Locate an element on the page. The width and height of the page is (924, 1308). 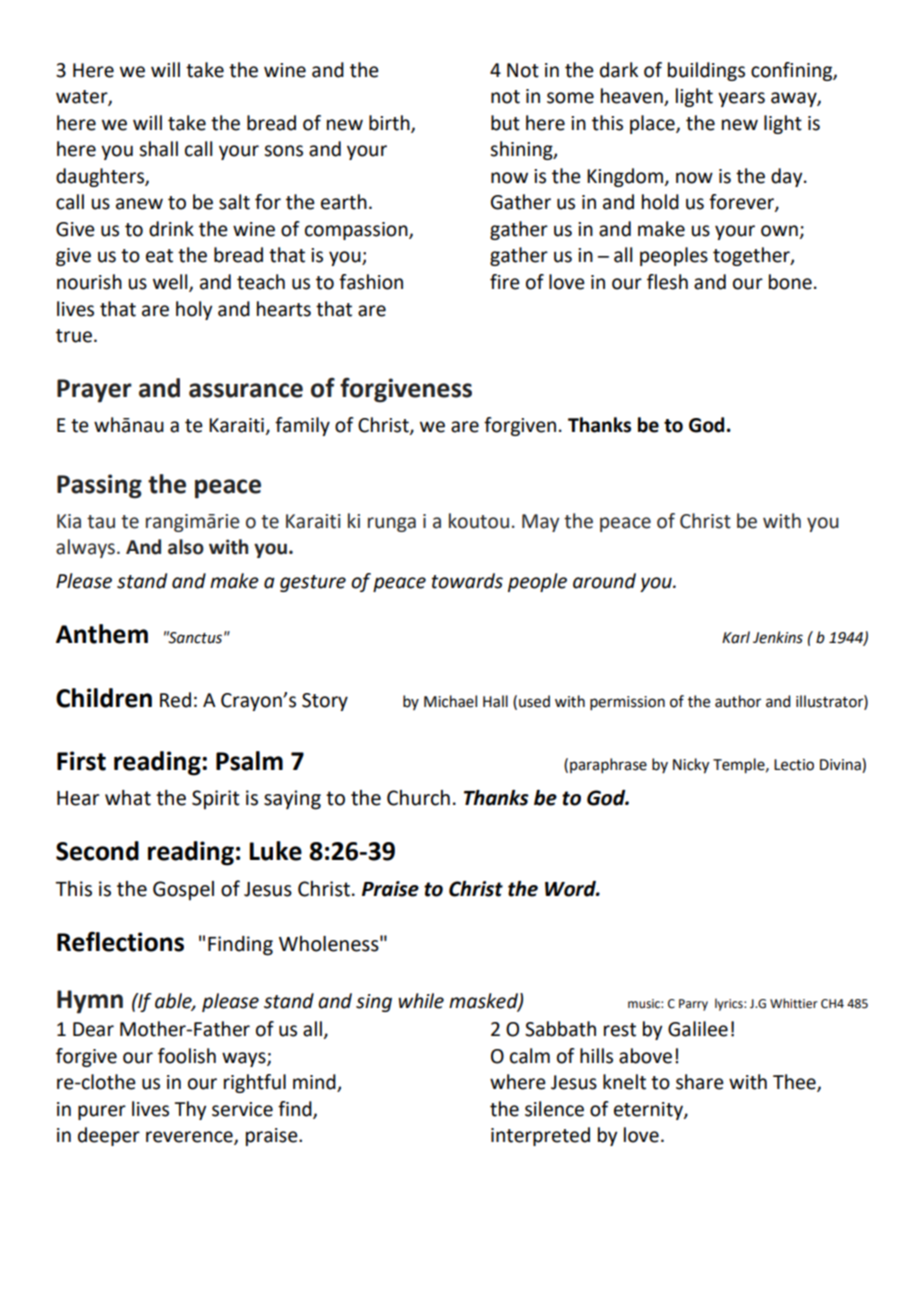
Thy is located at coordinates (190, 1110).
